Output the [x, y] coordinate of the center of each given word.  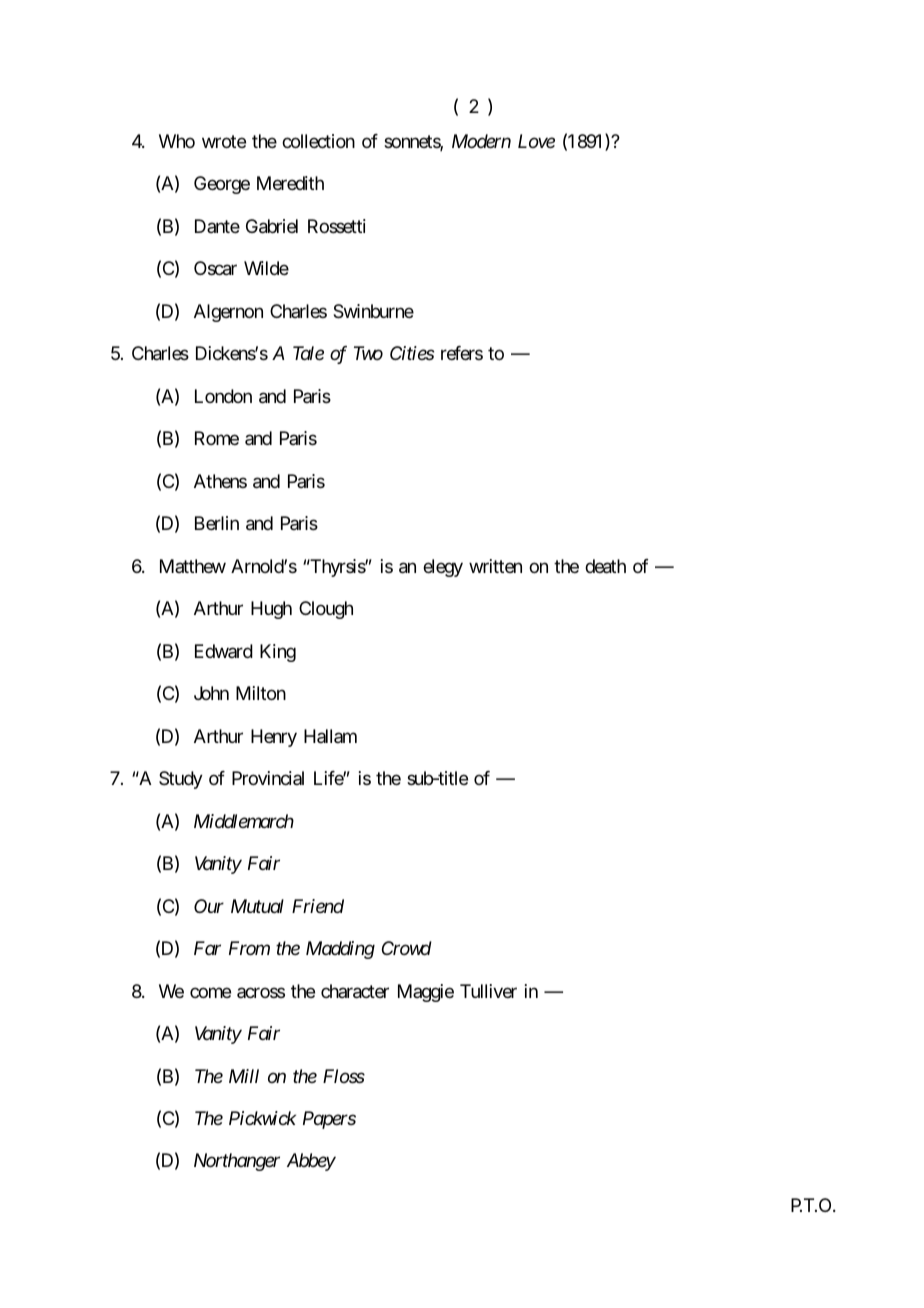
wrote [224, 141]
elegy [443, 568]
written [495, 566]
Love [536, 141]
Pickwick [262, 1118]
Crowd [407, 948]
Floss [344, 1076]
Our [209, 906]
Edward [224, 651]
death [605, 566]
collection [318, 141]
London [223, 396]
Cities [412, 353]
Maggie [426, 993]
